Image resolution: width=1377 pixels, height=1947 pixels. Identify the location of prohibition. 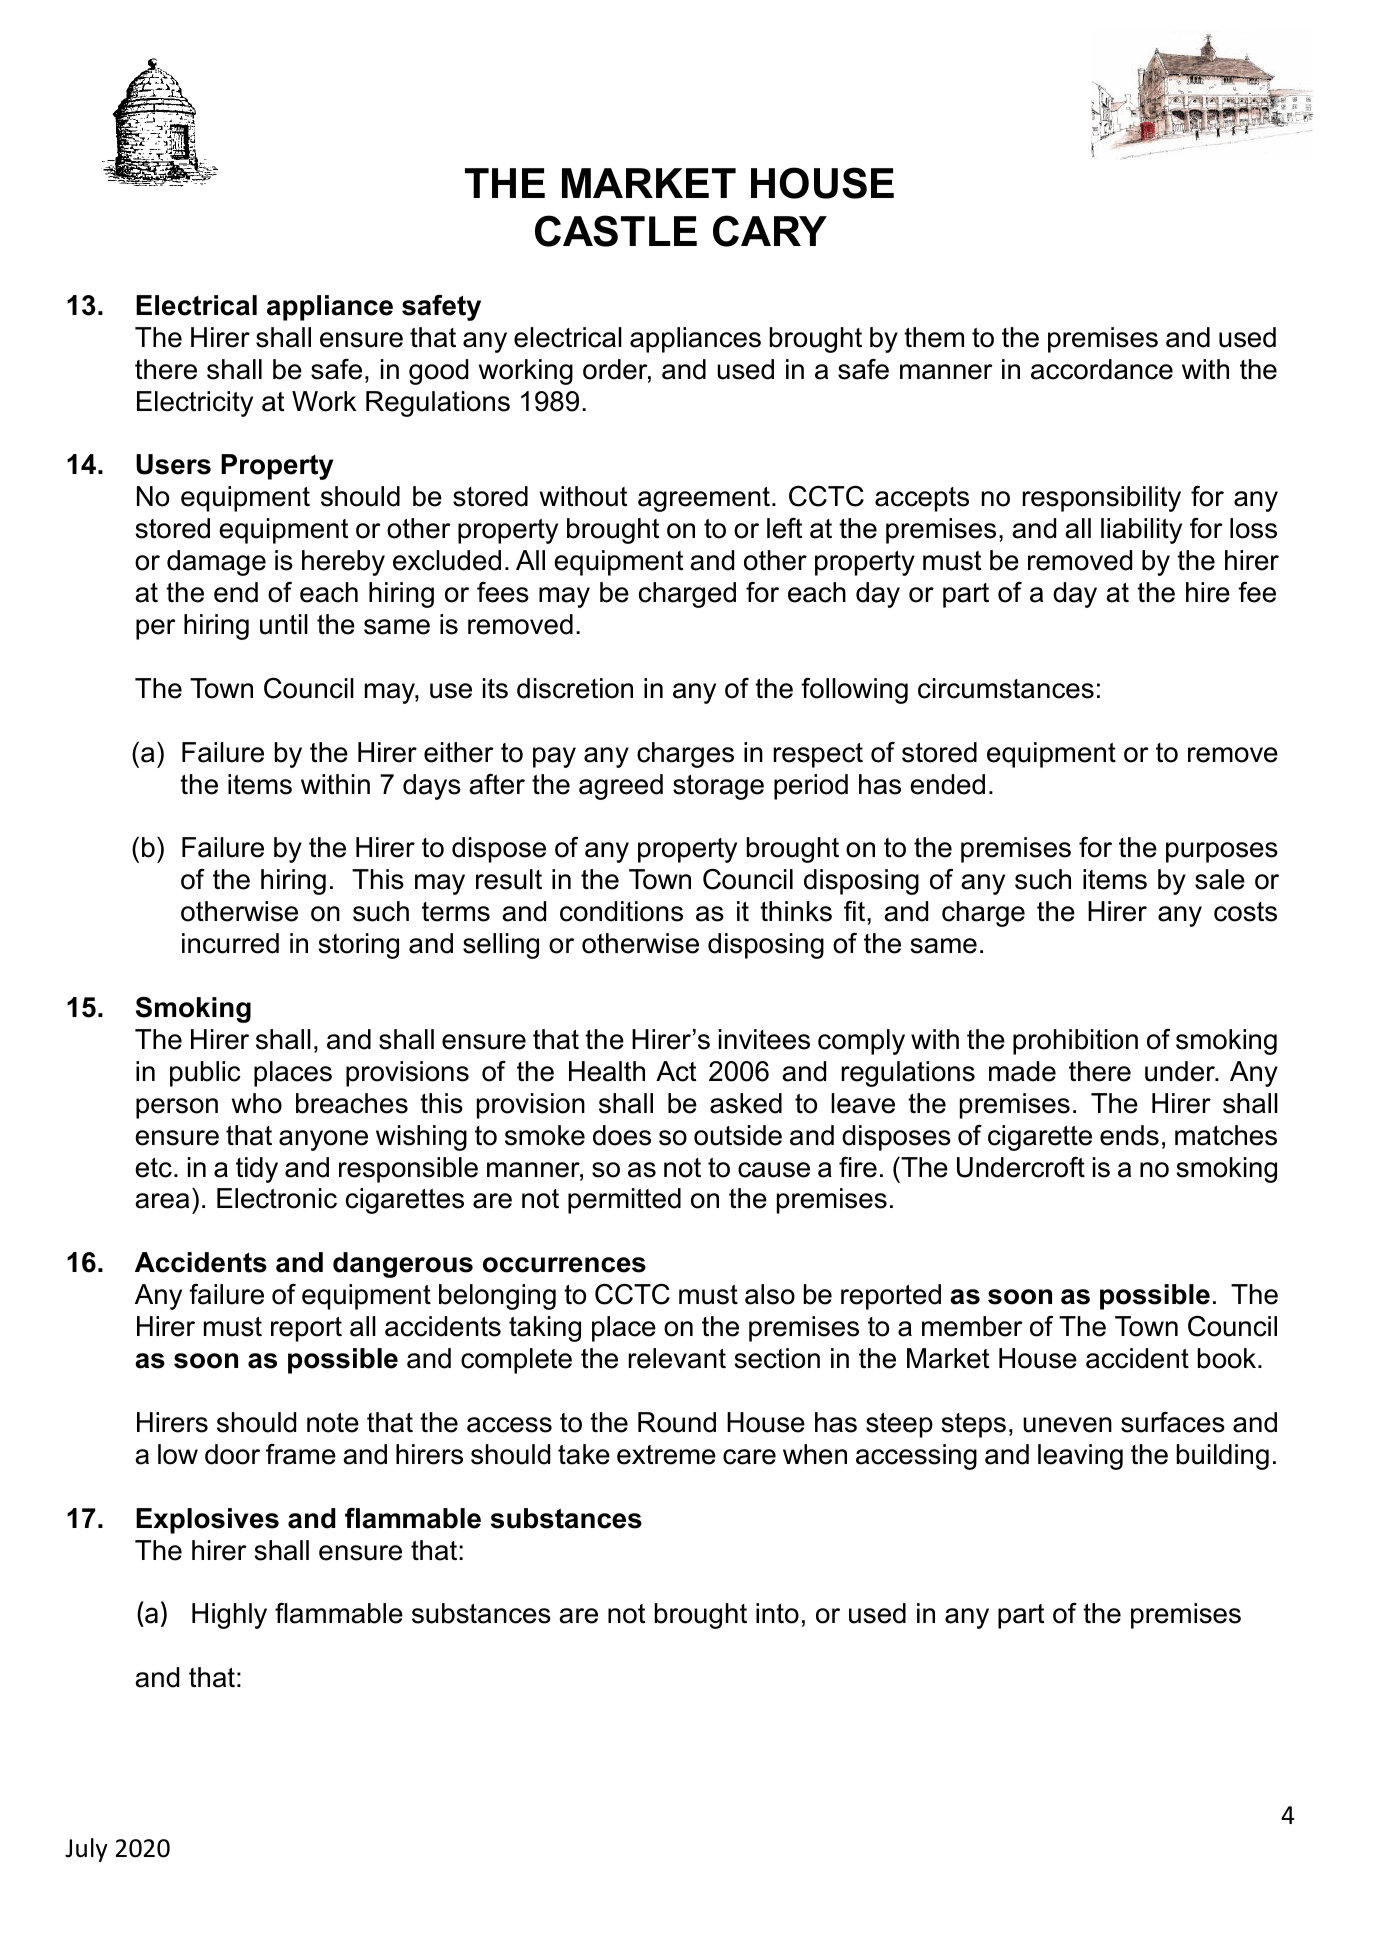
(1075, 1042).
